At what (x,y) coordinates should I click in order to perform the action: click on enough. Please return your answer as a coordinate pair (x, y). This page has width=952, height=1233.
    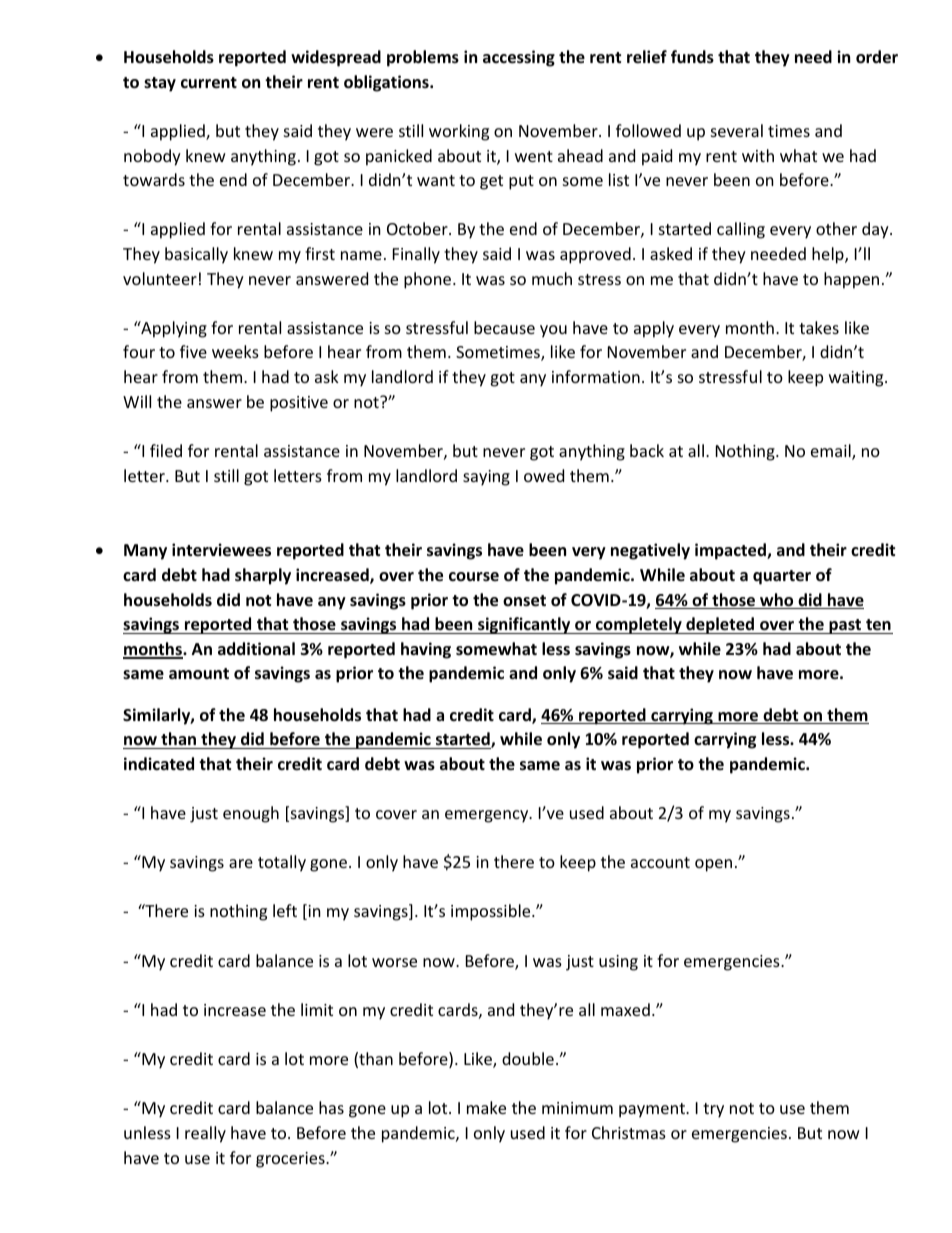
    Looking at the image, I should click on (251, 814).
